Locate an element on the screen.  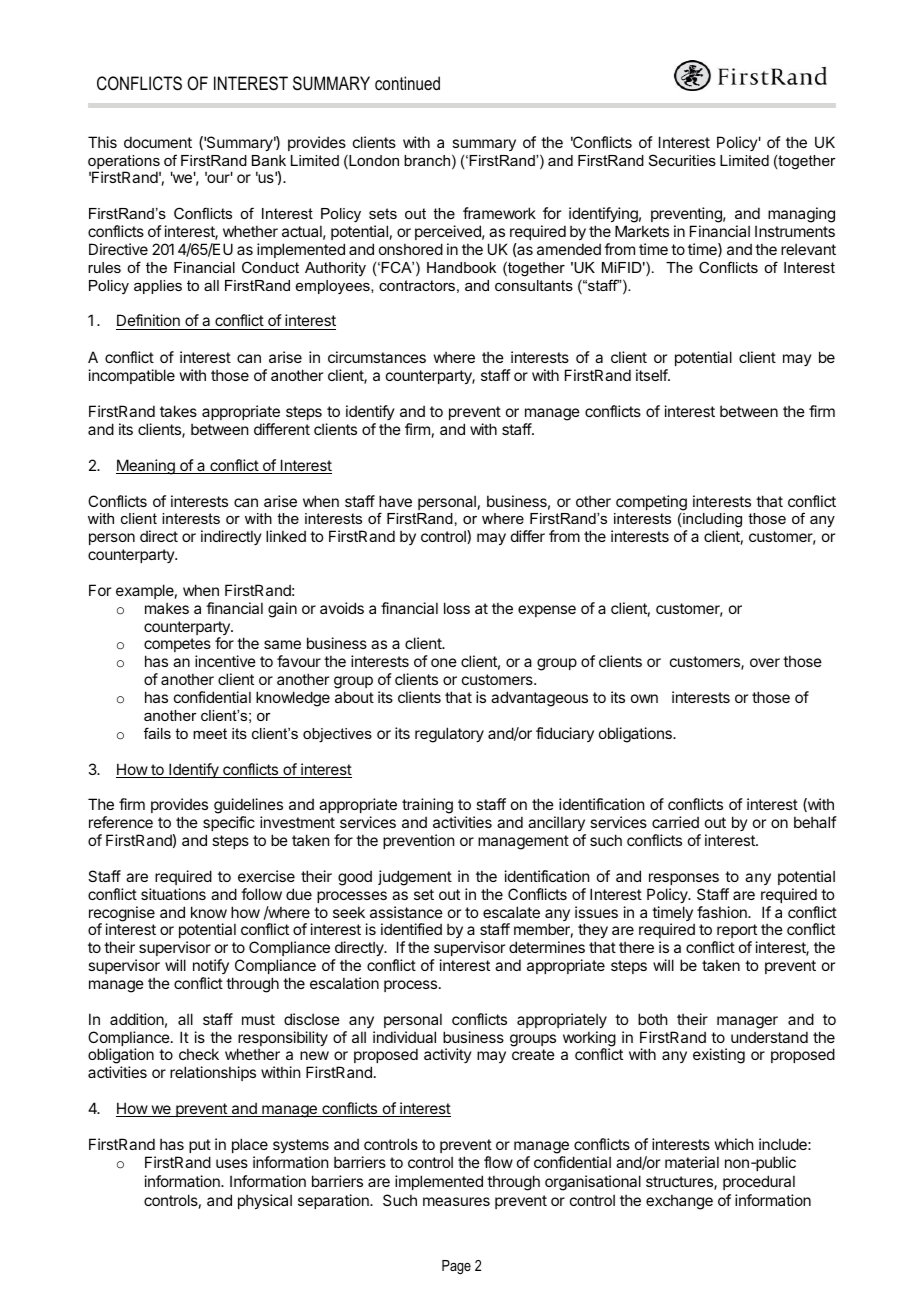
physical is located at coordinates (265, 1201).
